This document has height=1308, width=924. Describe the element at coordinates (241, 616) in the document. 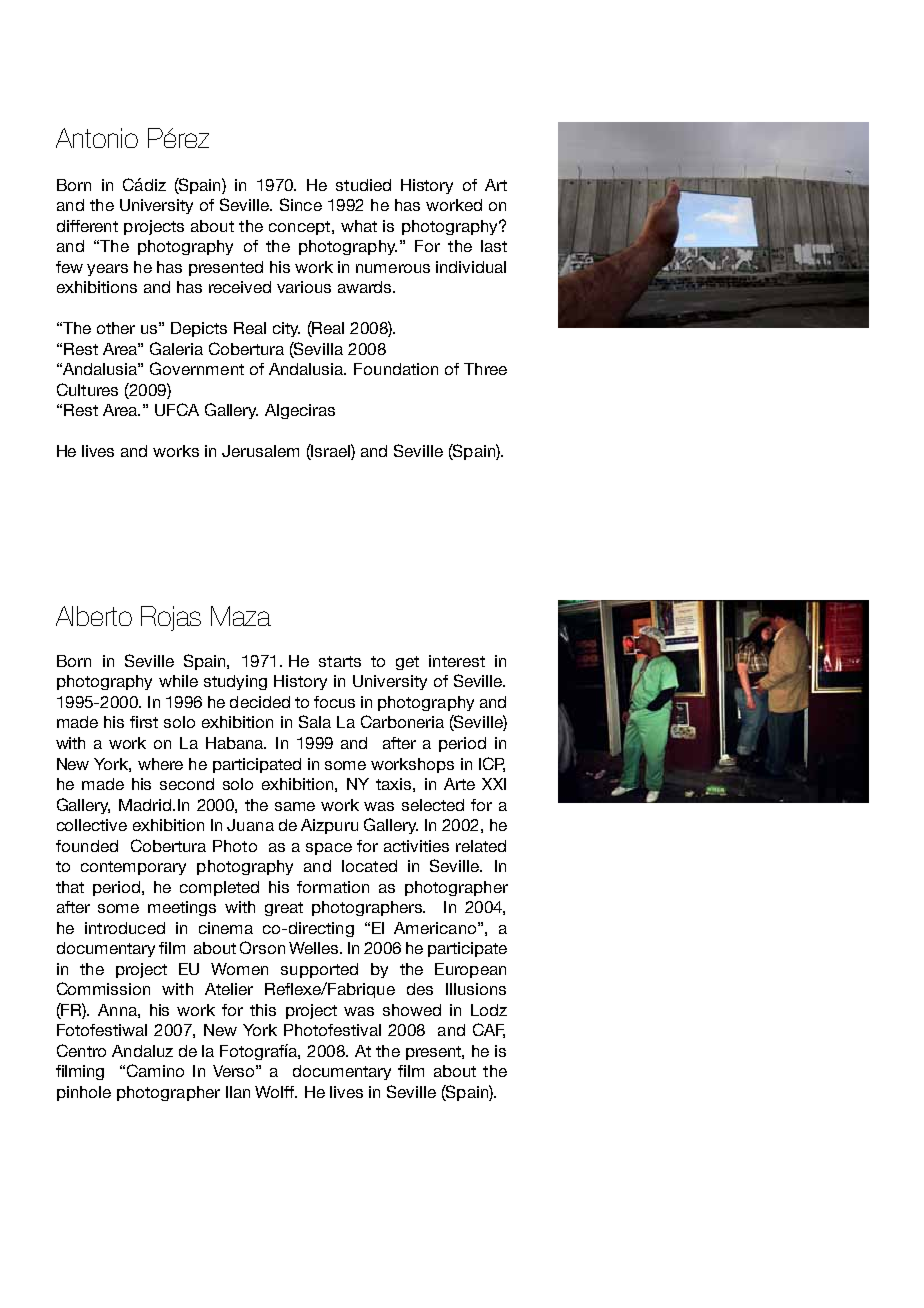

I see `Maza` at that location.
